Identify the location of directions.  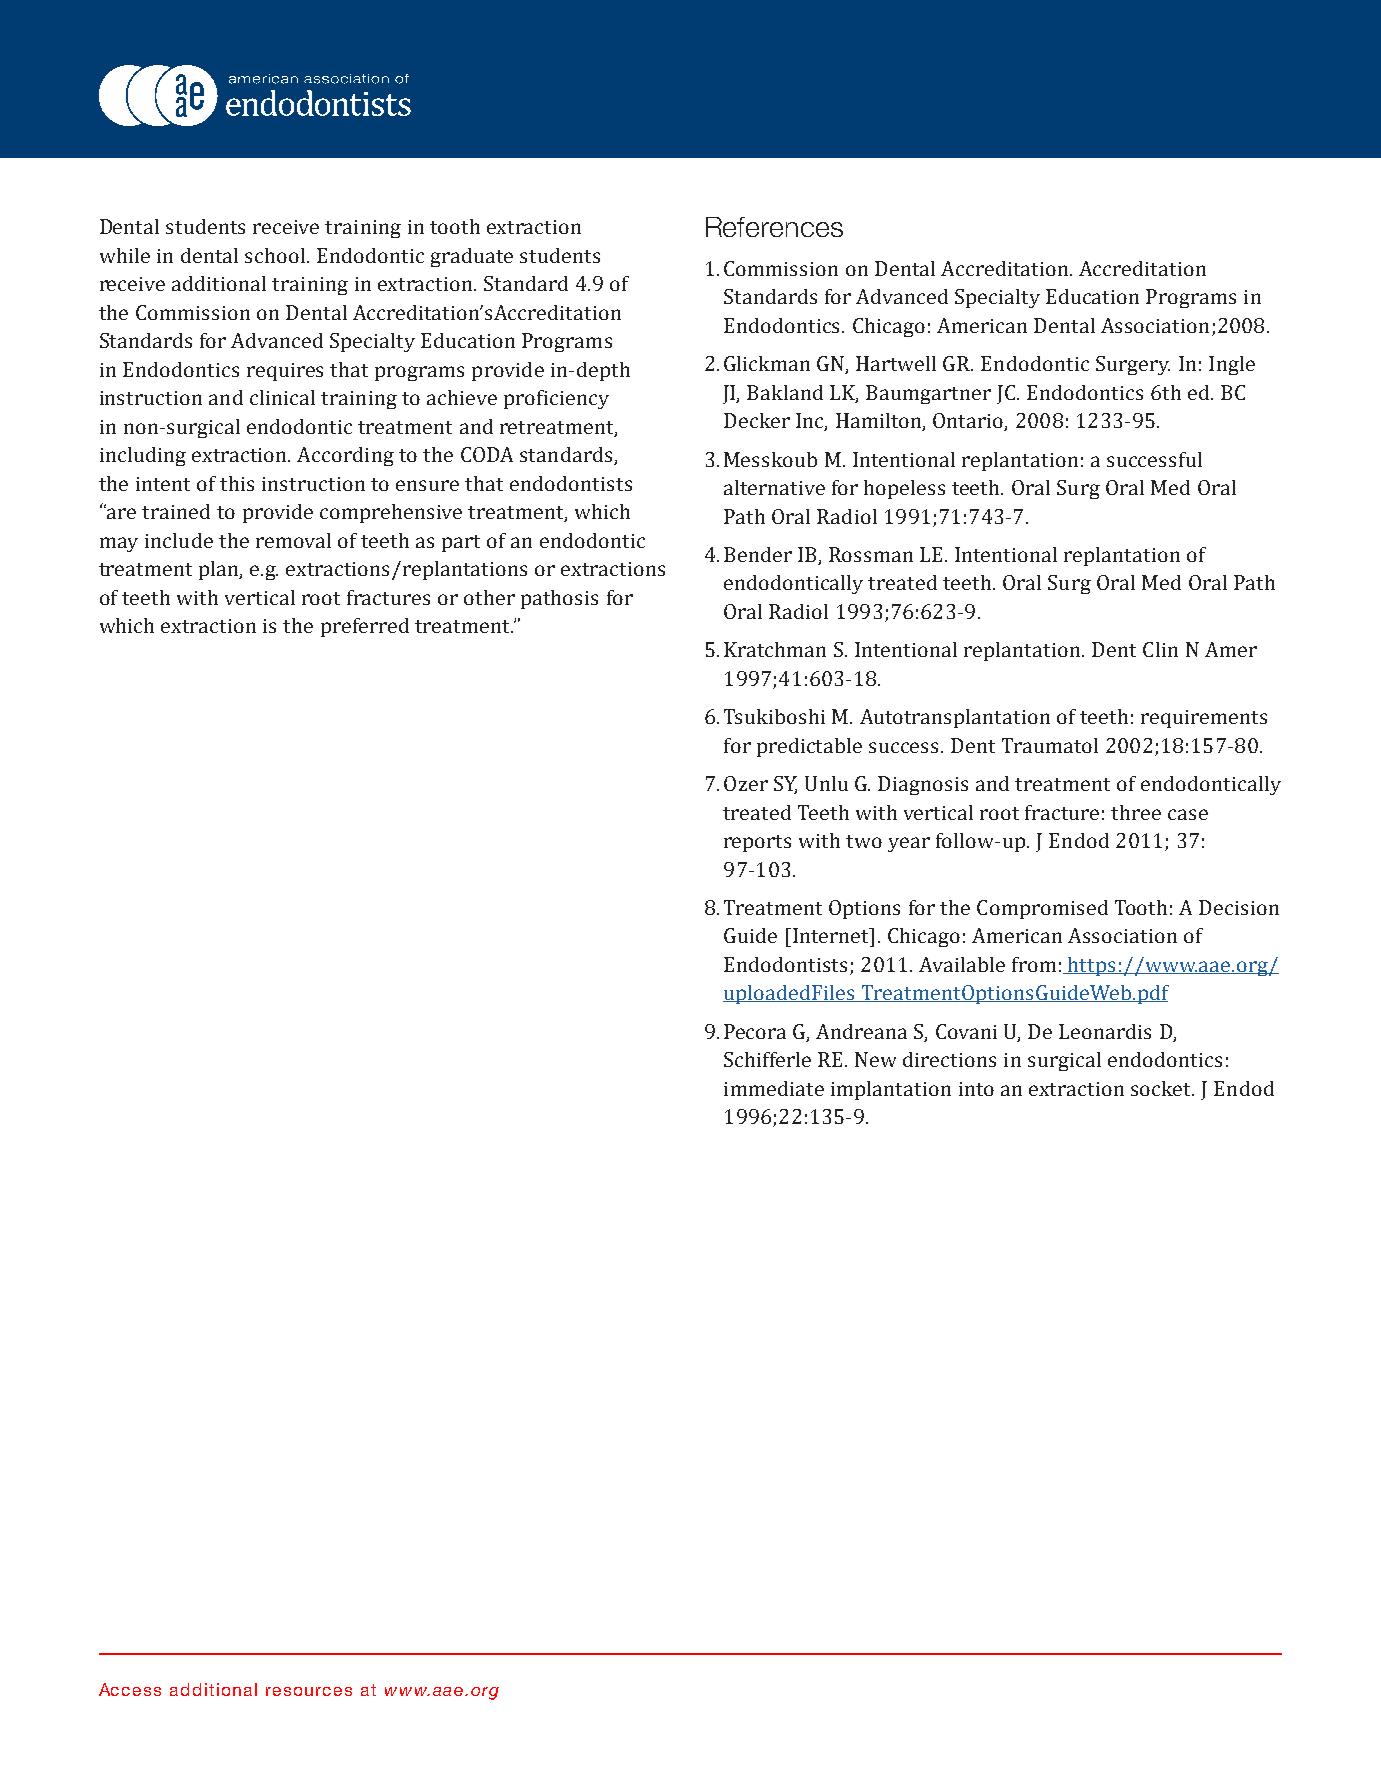
(949, 1059).
